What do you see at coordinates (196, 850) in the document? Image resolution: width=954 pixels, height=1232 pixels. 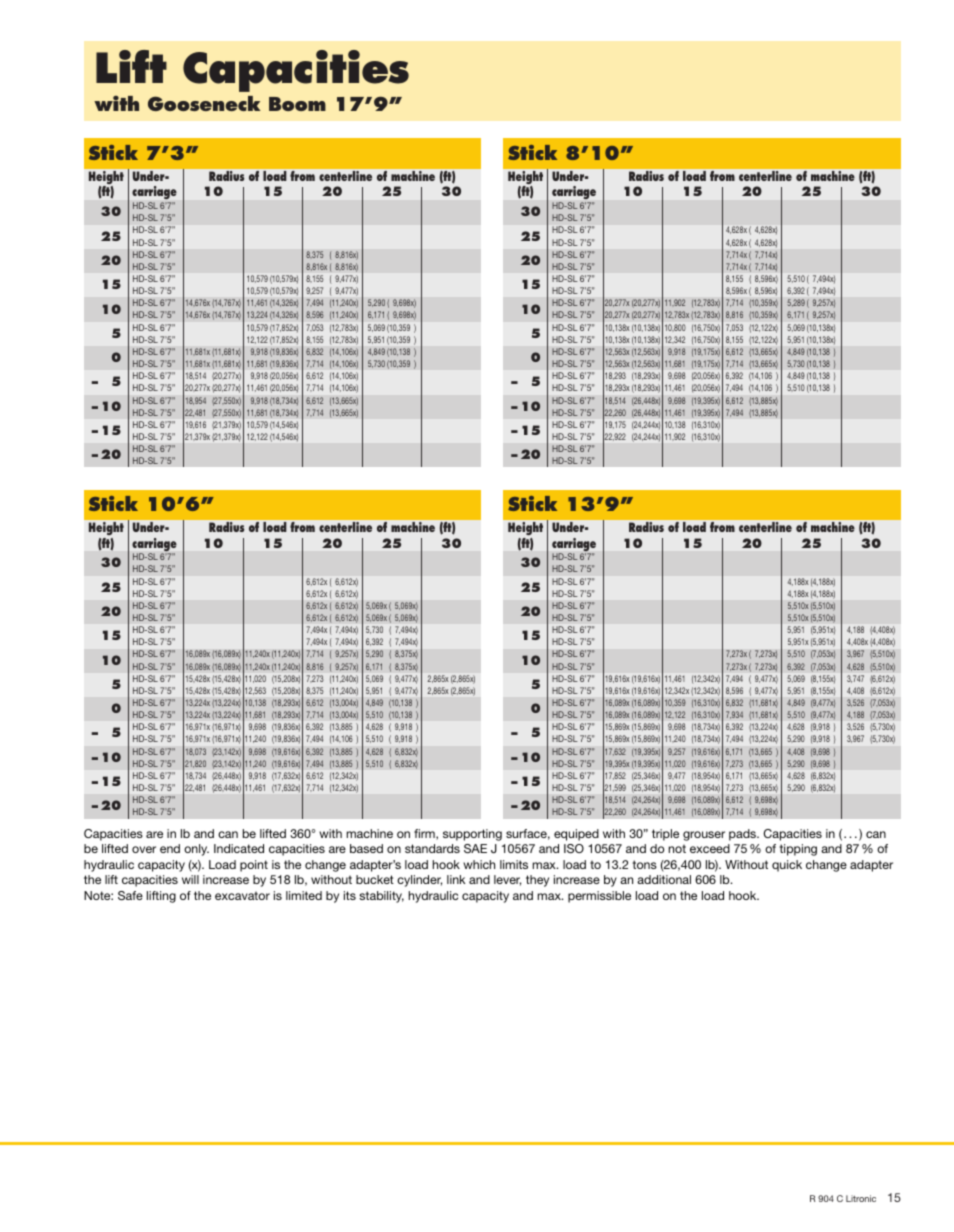 I see `only` at bounding box center [196, 850].
